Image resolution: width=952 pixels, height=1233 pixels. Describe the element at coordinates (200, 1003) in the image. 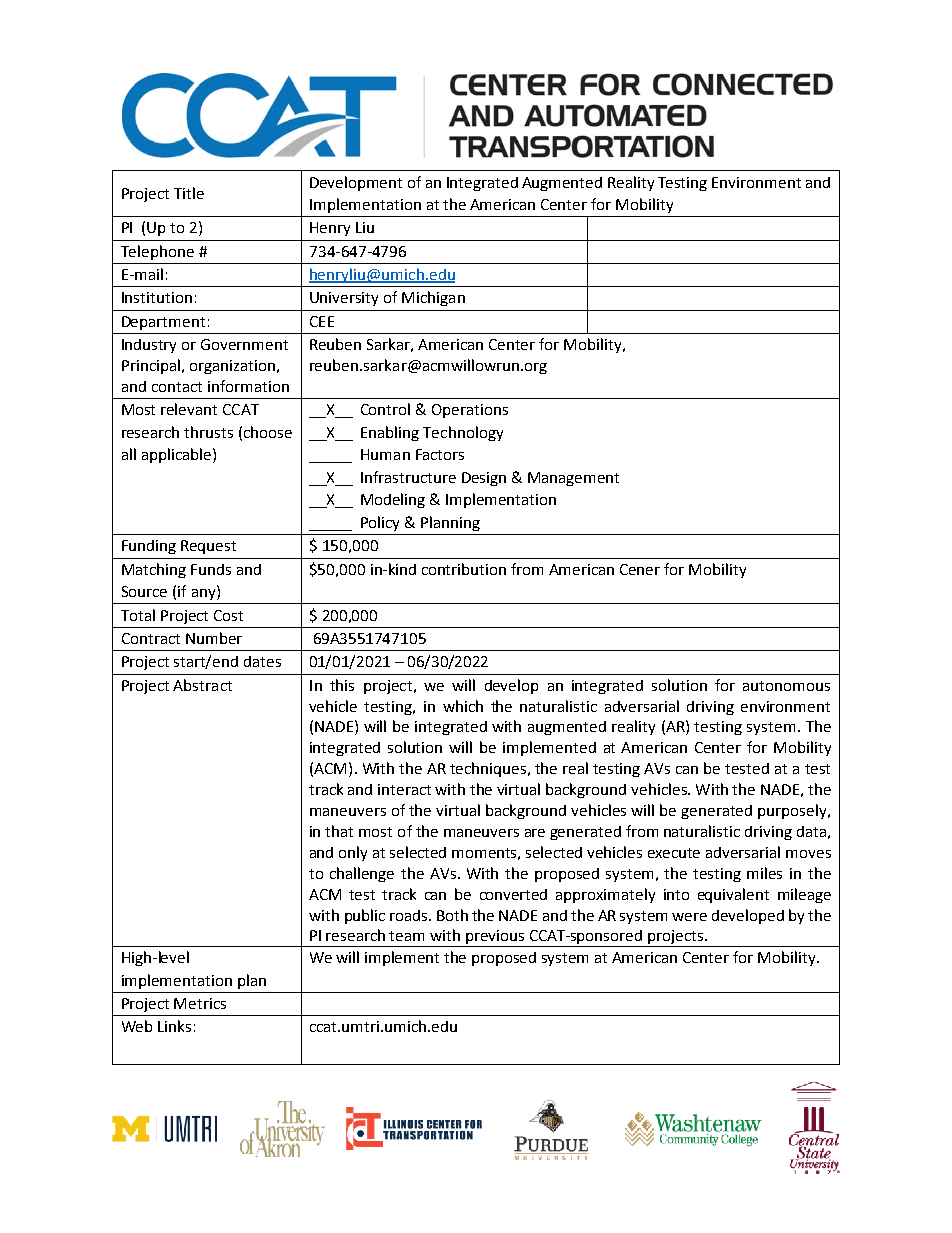

I see `Metrics` at that location.
